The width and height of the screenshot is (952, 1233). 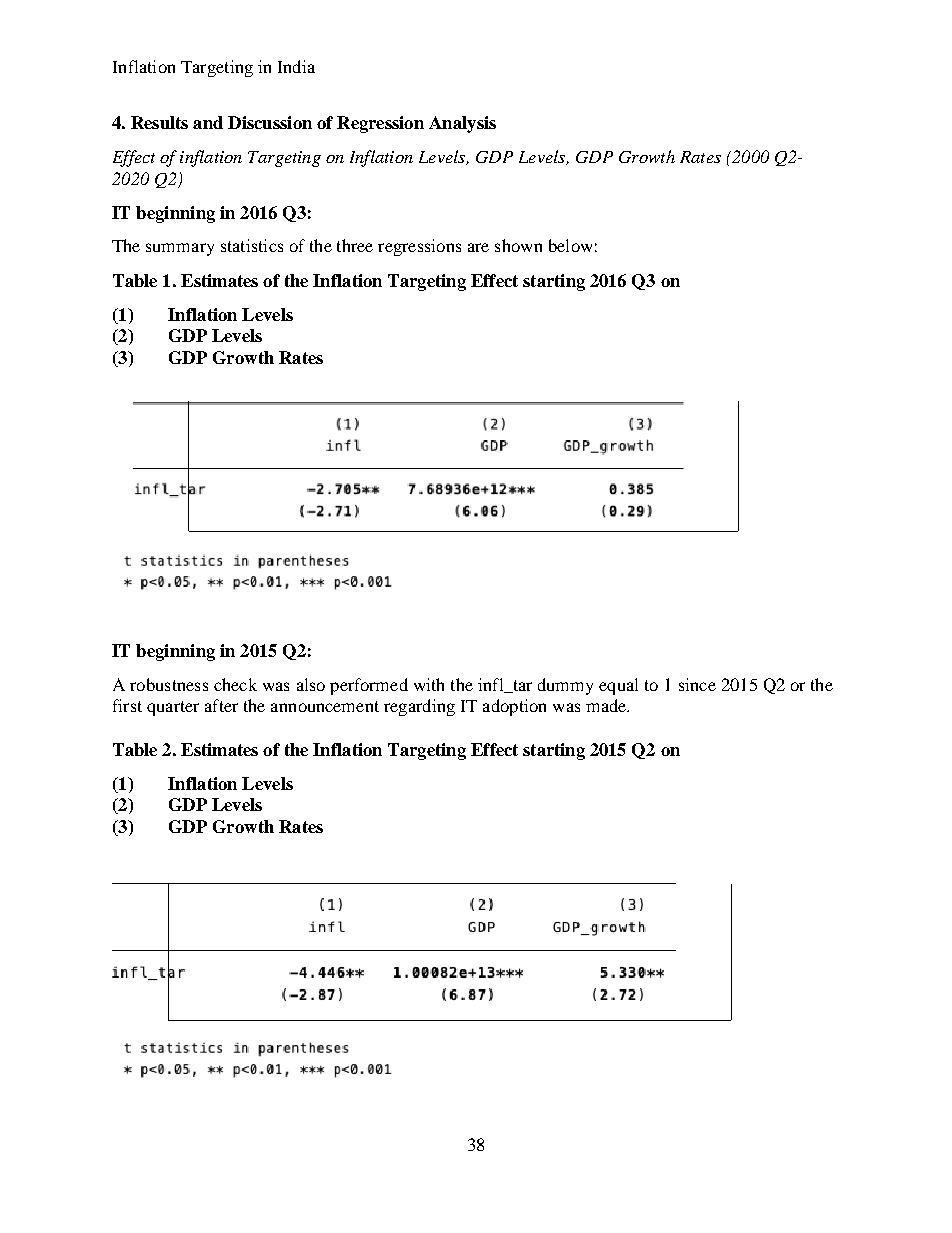 What do you see at coordinates (180, 249) in the screenshot?
I see `summary` at bounding box center [180, 249].
